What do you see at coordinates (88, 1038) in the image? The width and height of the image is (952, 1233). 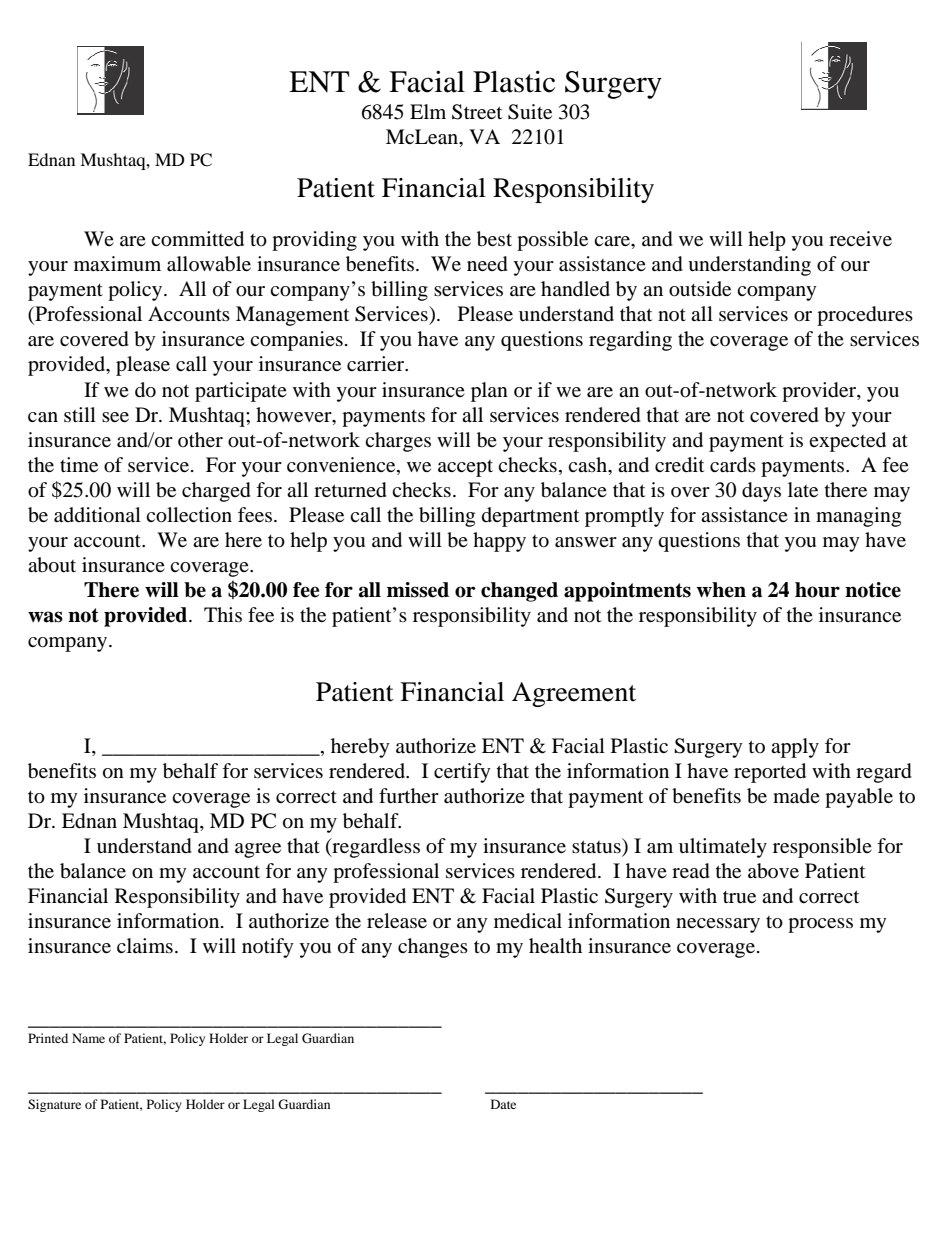 I see `Name` at bounding box center [88, 1038].
